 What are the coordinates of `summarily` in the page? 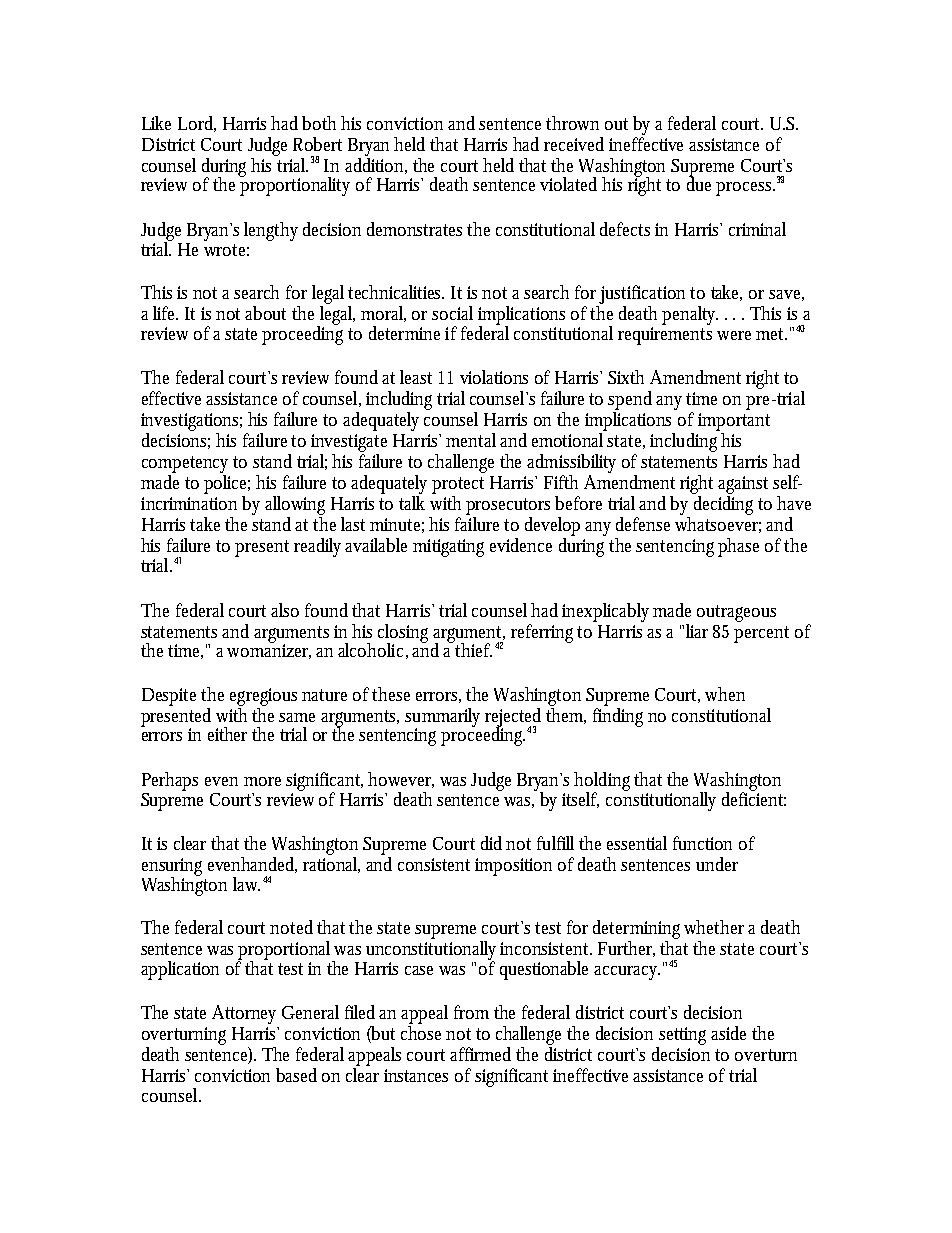 It's located at (442, 718).
